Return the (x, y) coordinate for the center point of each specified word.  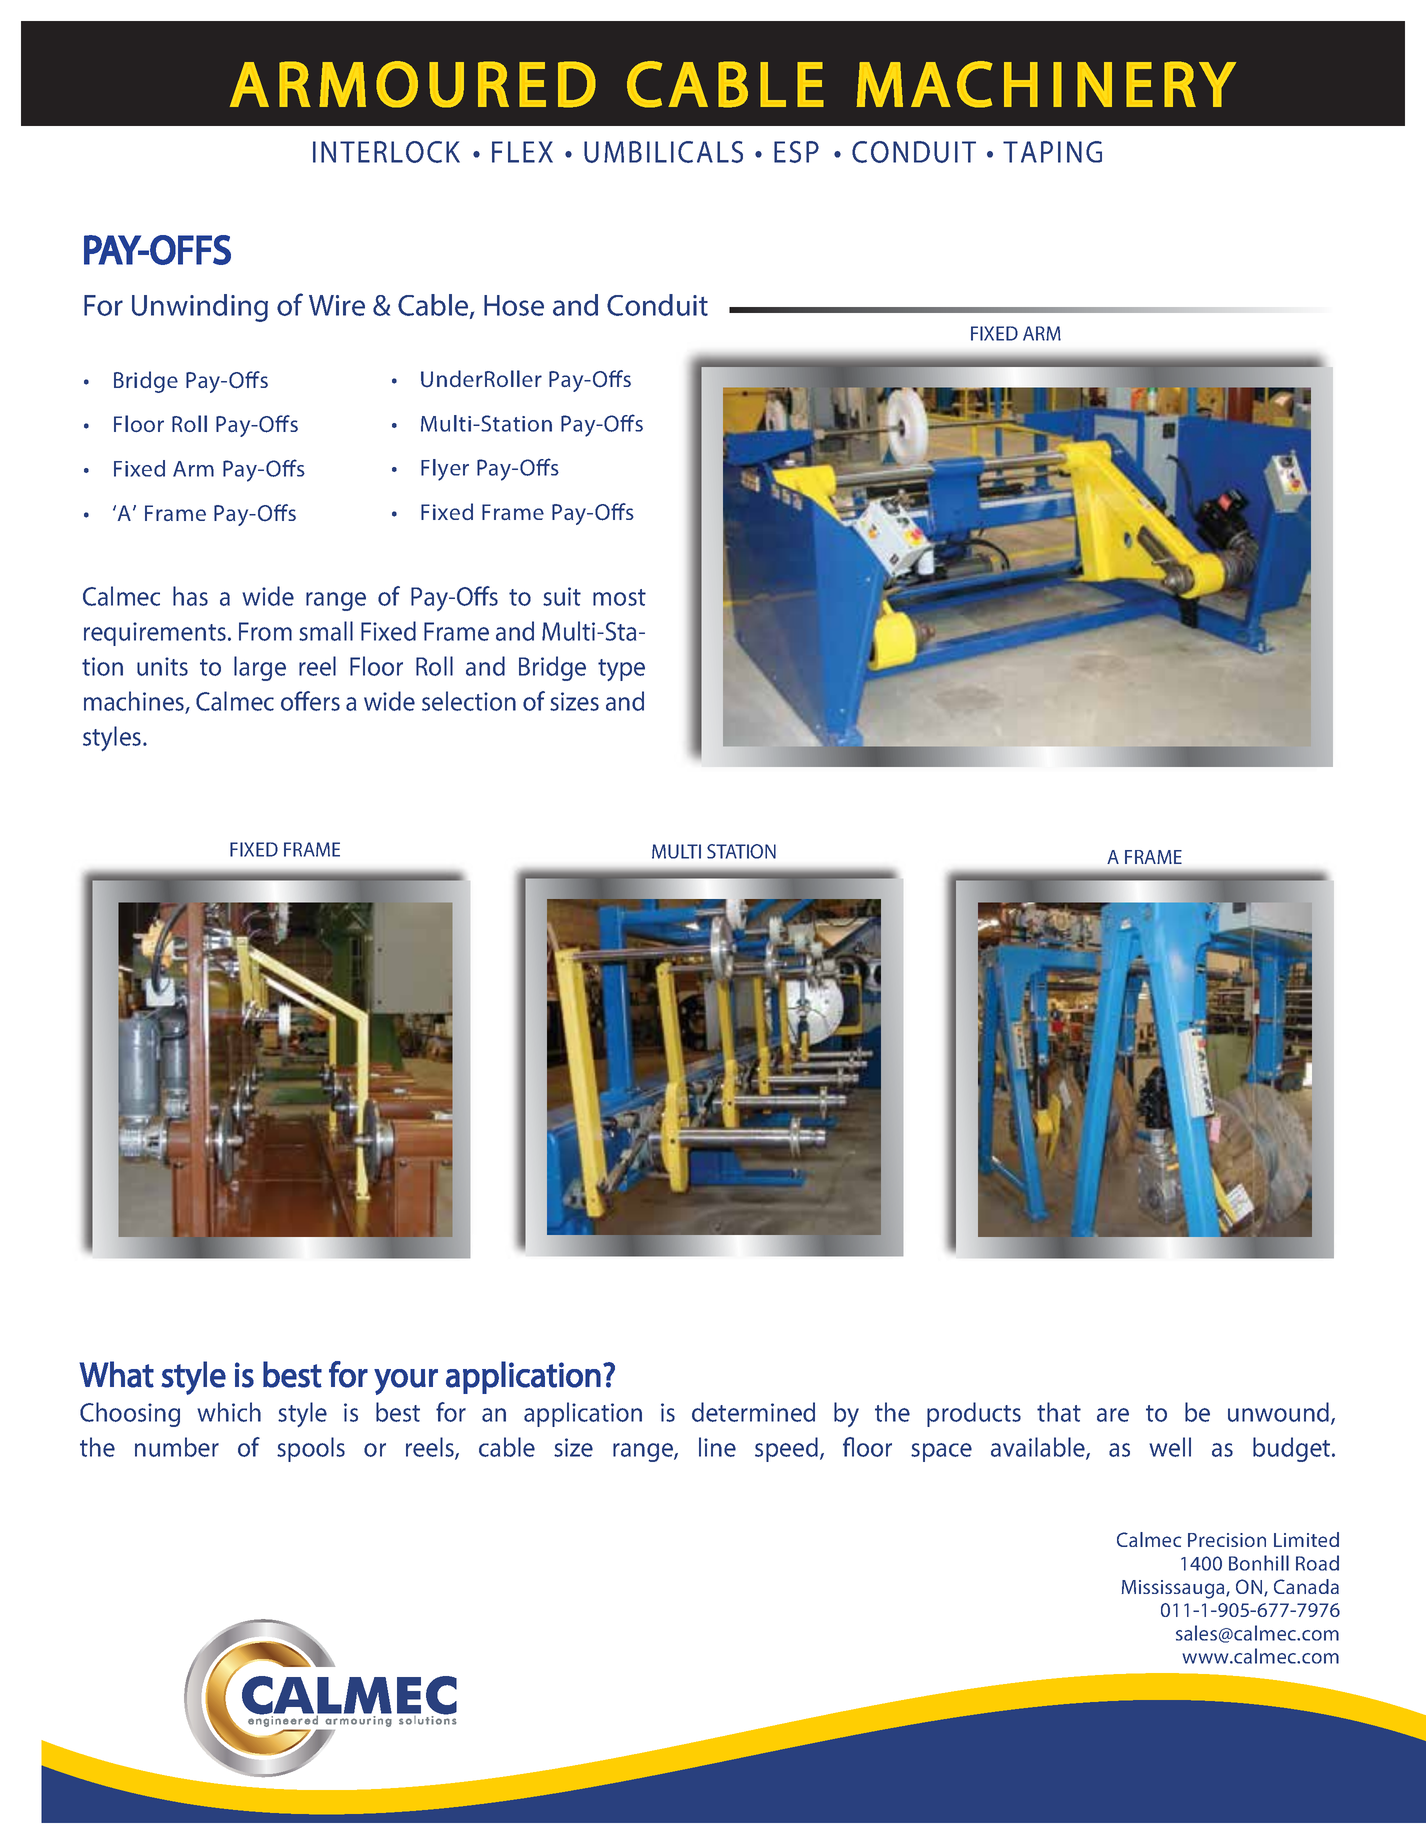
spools (311, 1449)
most (619, 597)
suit (562, 596)
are (1113, 1415)
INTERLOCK (386, 152)
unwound (1280, 1413)
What (116, 1374)
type (621, 670)
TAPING (1052, 152)
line (717, 1447)
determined (753, 1412)
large (260, 668)
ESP (796, 152)
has (190, 596)
